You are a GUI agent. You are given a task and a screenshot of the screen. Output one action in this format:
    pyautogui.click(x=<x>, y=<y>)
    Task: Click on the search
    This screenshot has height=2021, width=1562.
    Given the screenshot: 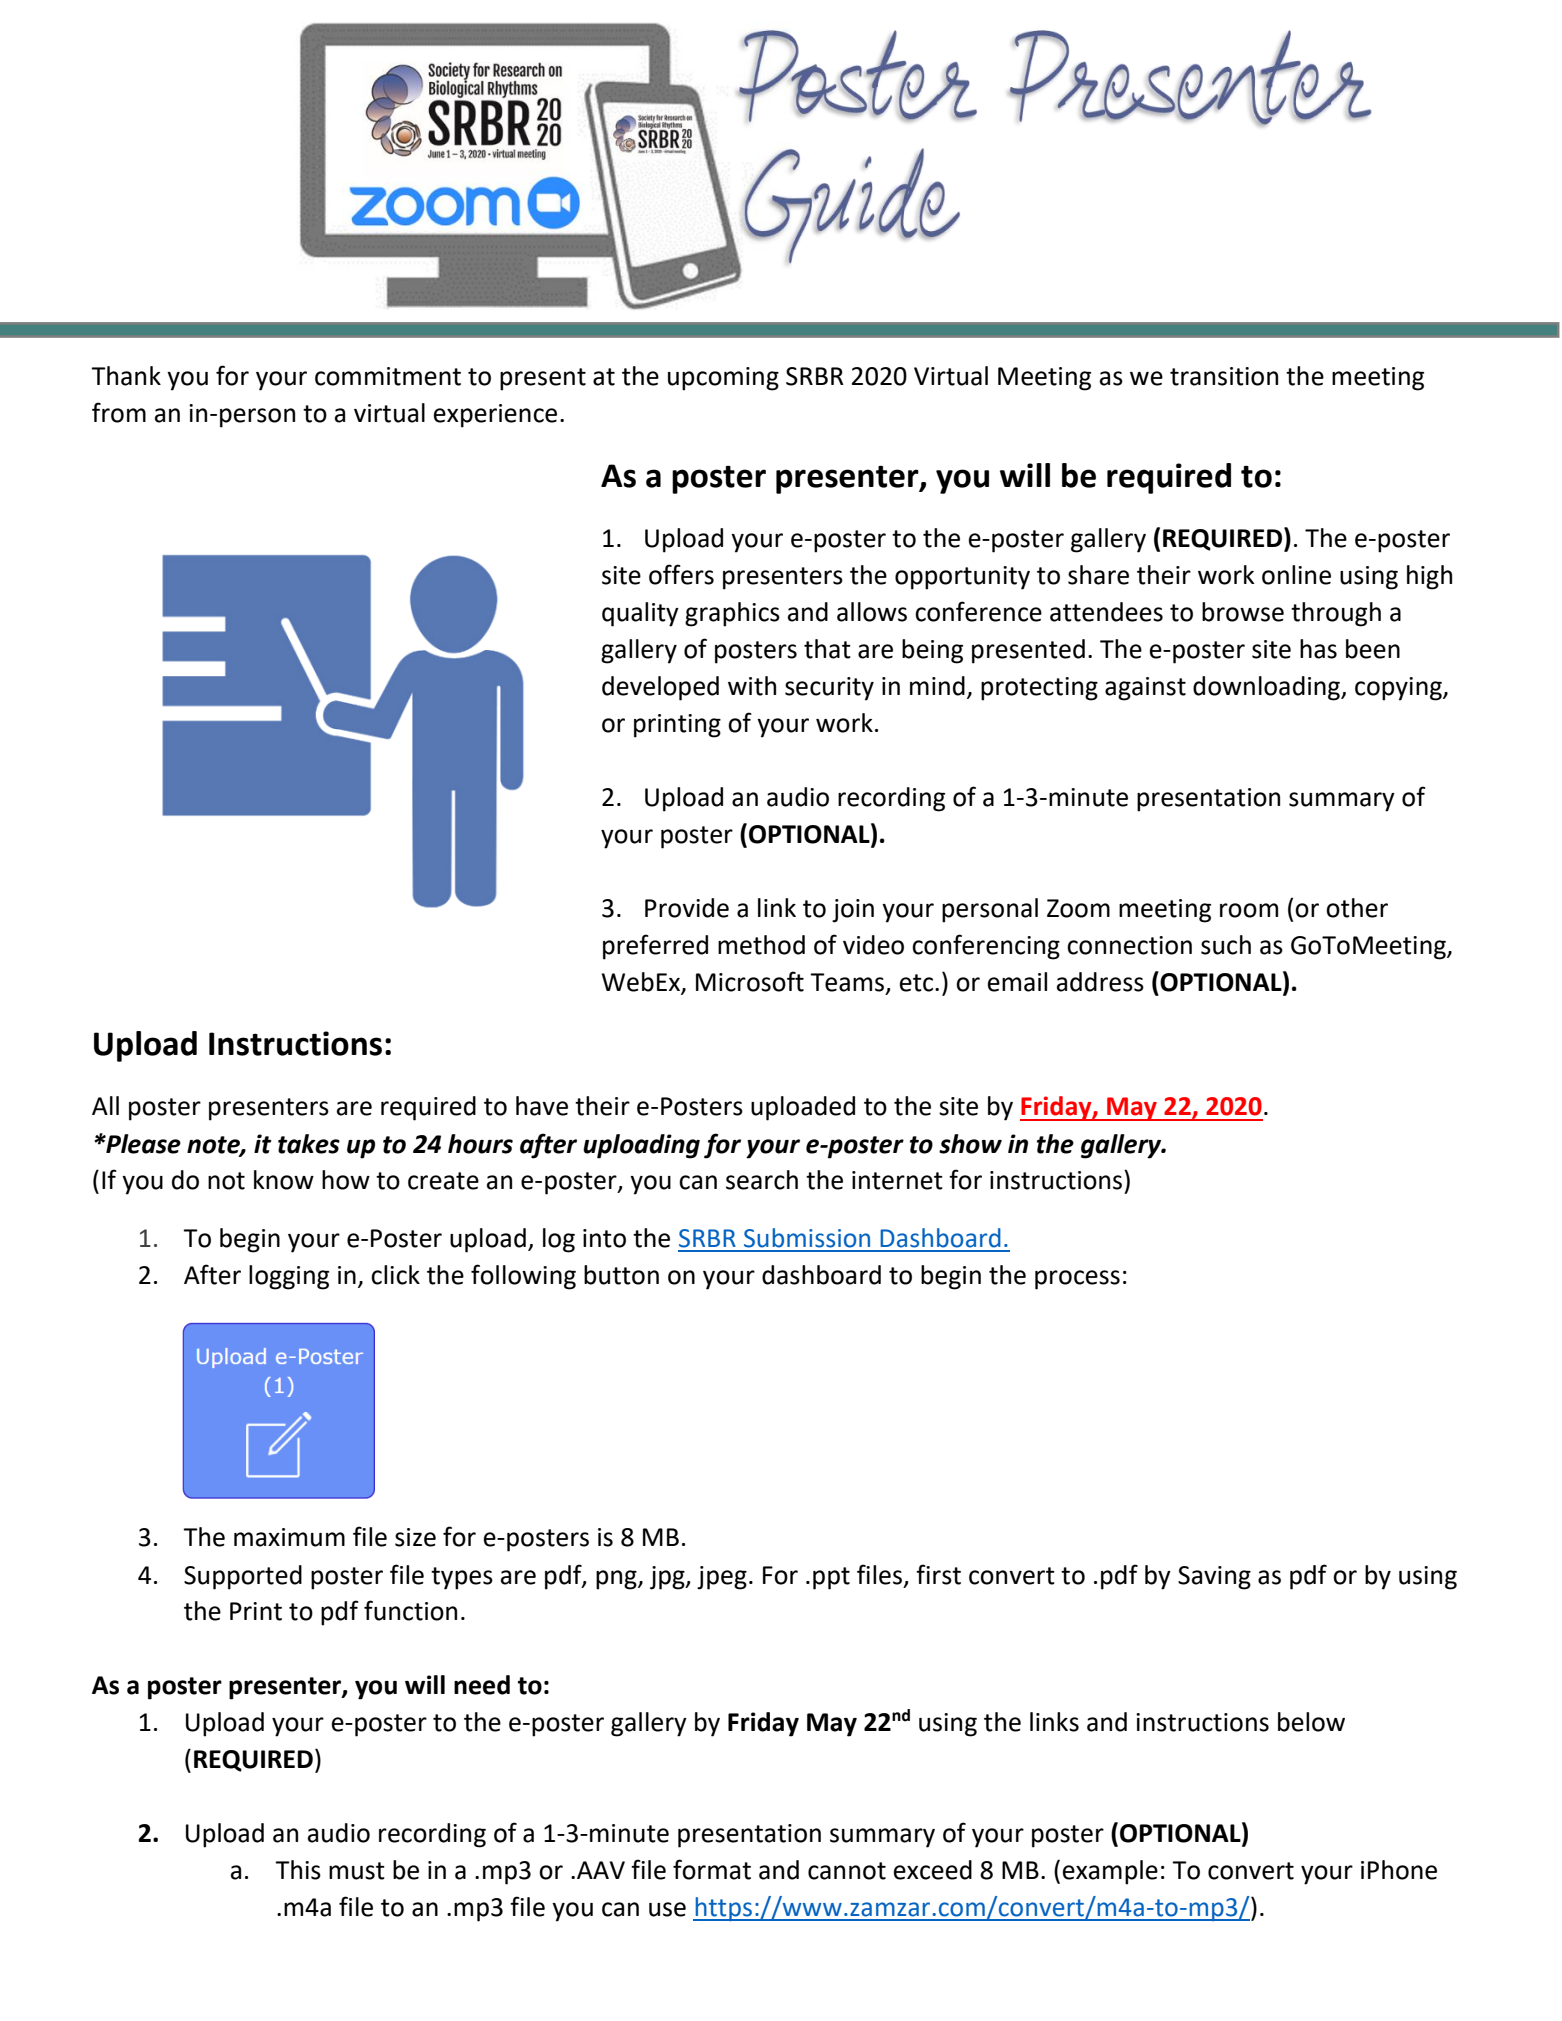 What is the action you would take?
    pyautogui.click(x=762, y=1180)
